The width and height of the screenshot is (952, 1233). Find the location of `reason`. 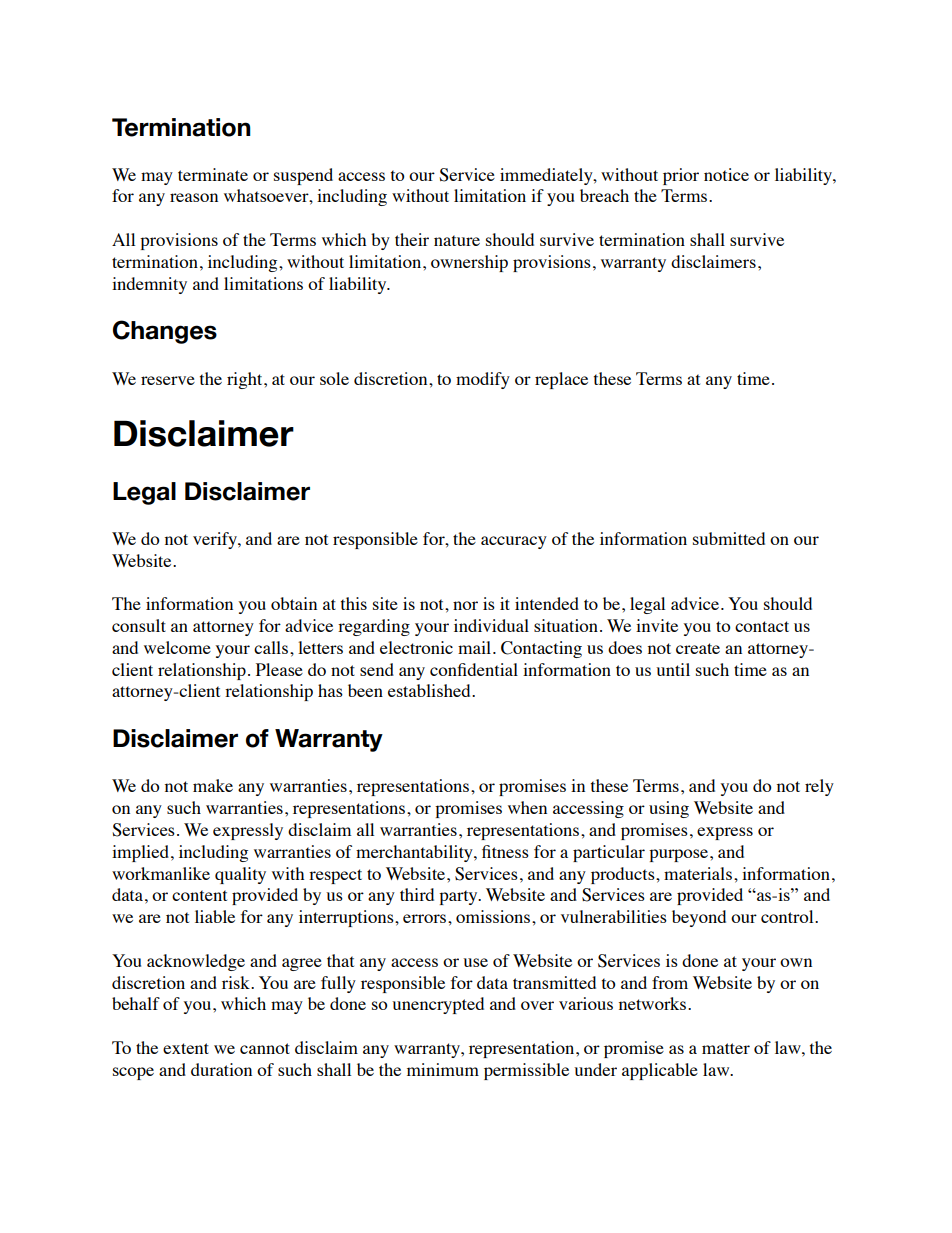

reason is located at coordinates (194, 197).
